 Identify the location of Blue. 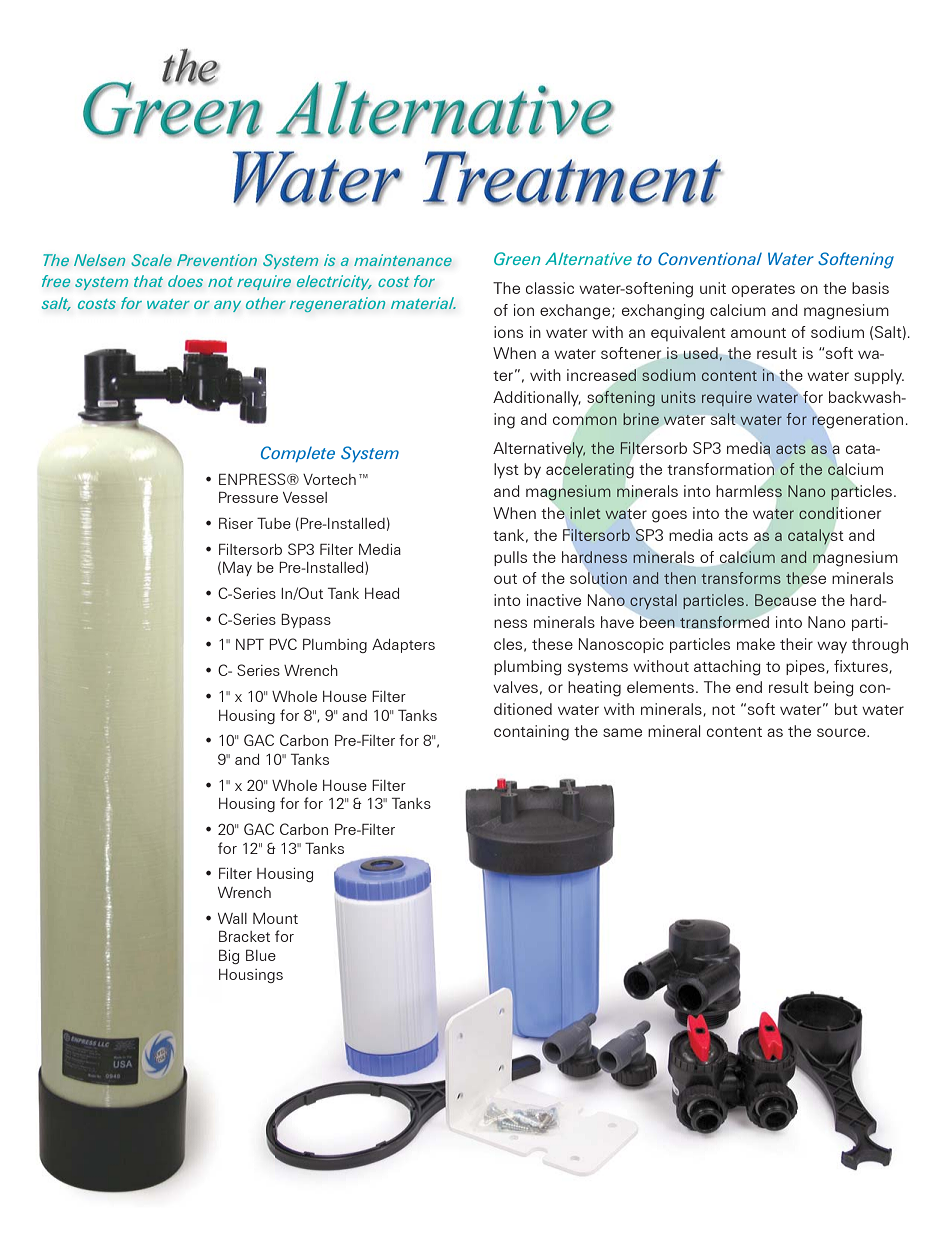
(261, 955).
